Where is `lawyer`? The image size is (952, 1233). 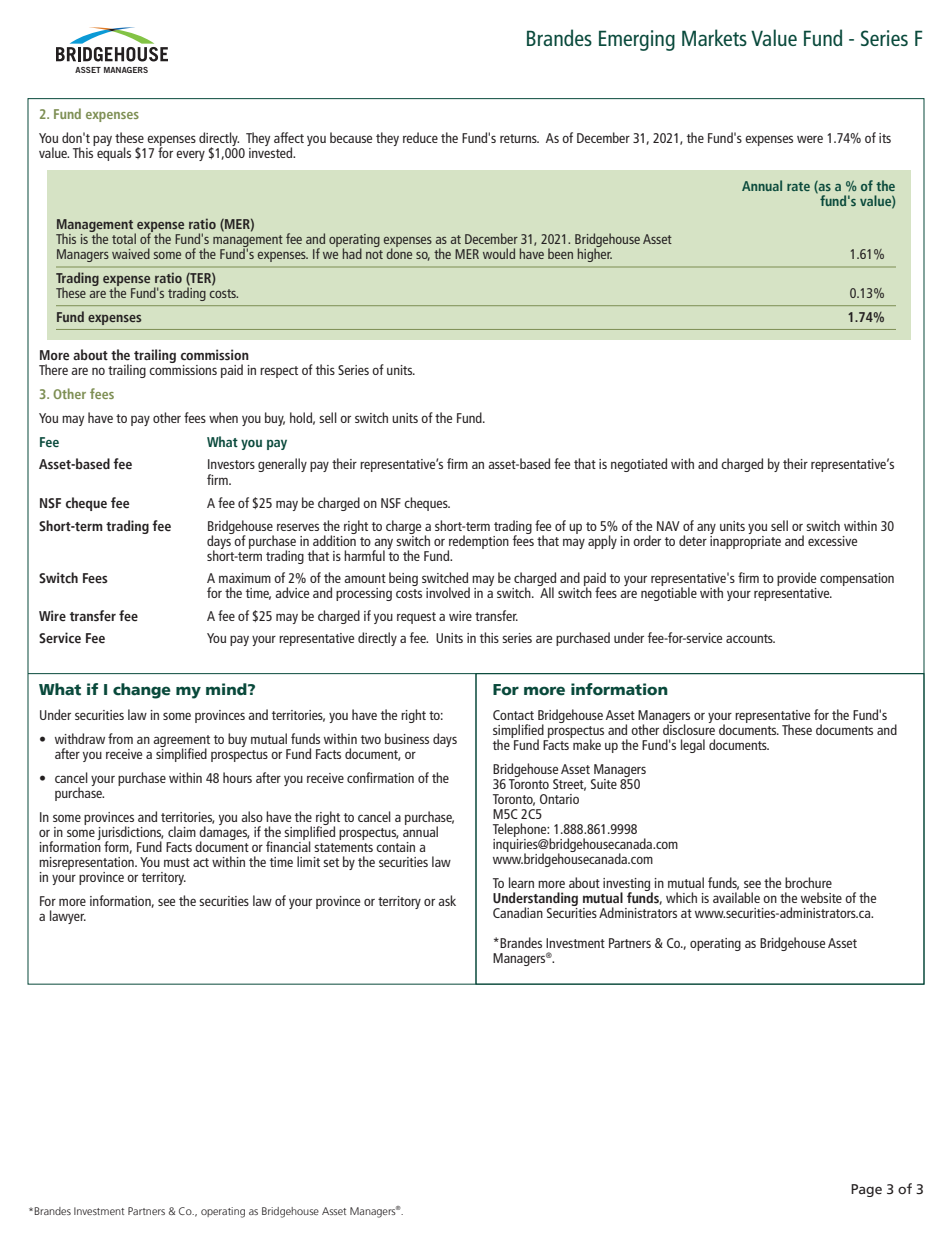
lawyer is located at coordinates (68, 917).
